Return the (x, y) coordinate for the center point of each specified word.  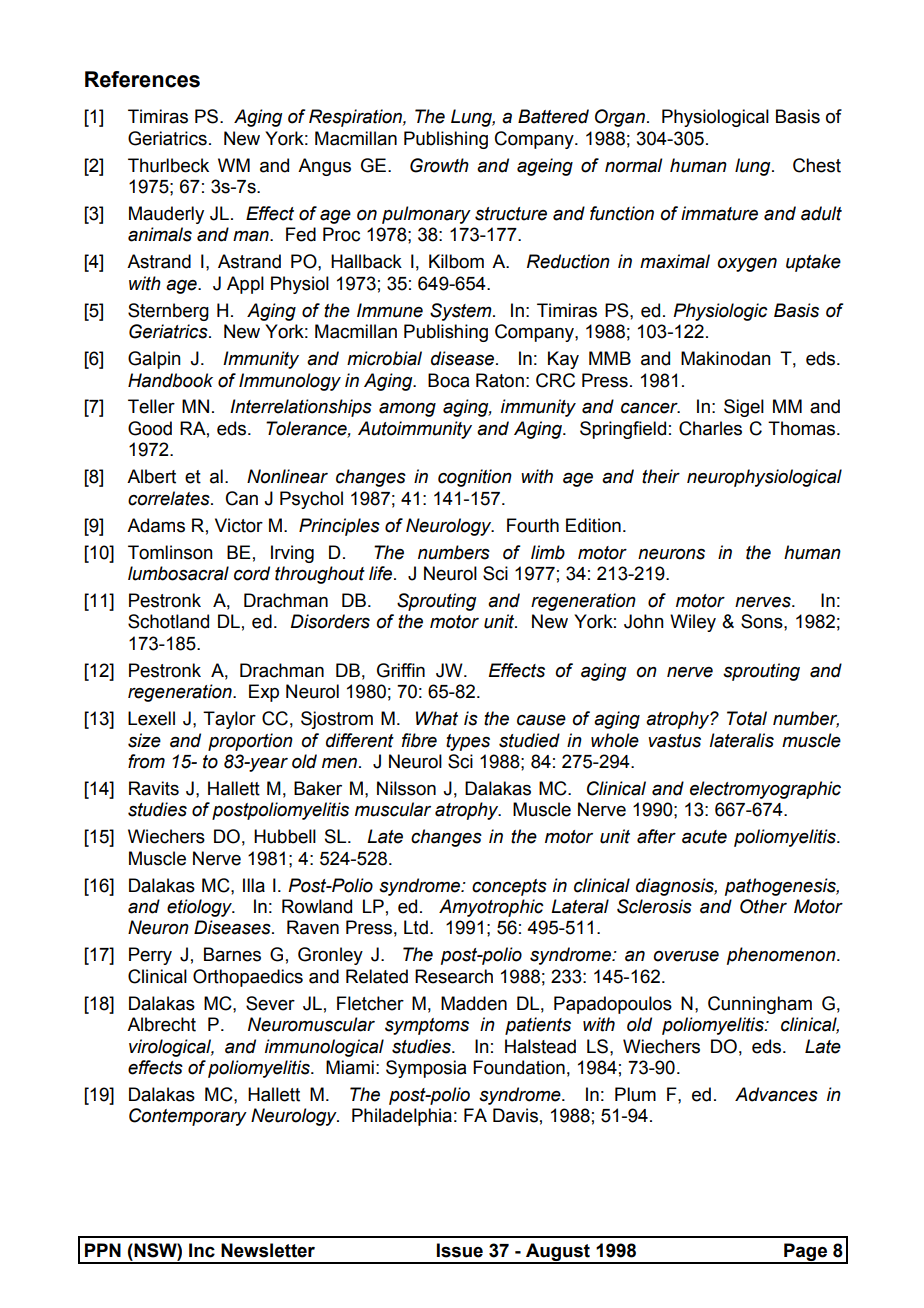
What (437, 718)
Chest (817, 165)
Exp (264, 693)
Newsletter (268, 1250)
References (142, 79)
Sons (763, 621)
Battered (553, 116)
